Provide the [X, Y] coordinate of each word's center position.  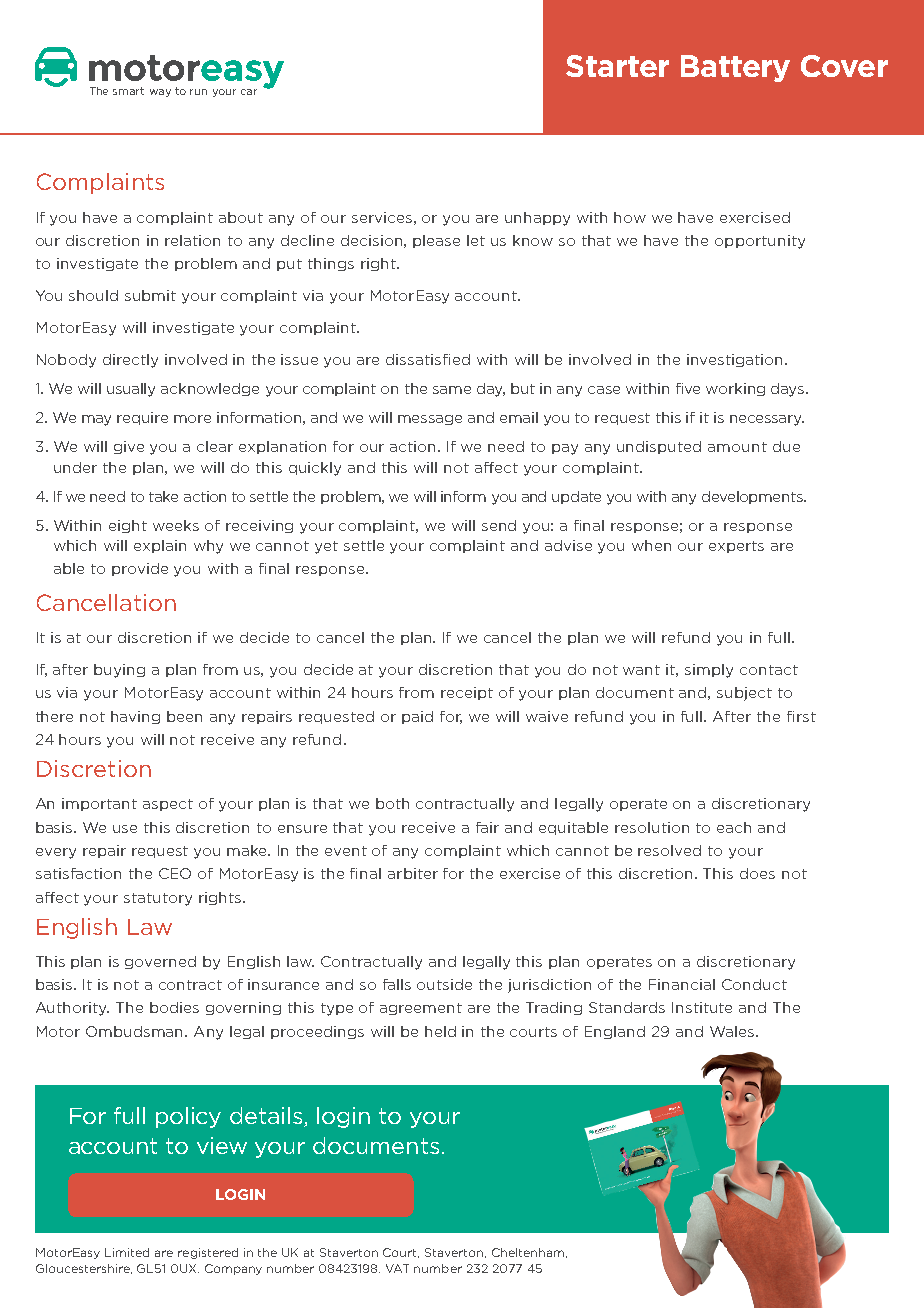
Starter [617, 66]
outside [444, 984]
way [160, 93]
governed [160, 962]
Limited [127, 1252]
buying [119, 671]
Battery [735, 68]
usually [131, 390]
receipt [467, 693]
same [452, 390]
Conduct [754, 984]
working [735, 389]
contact [769, 670]
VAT [397, 1268]
